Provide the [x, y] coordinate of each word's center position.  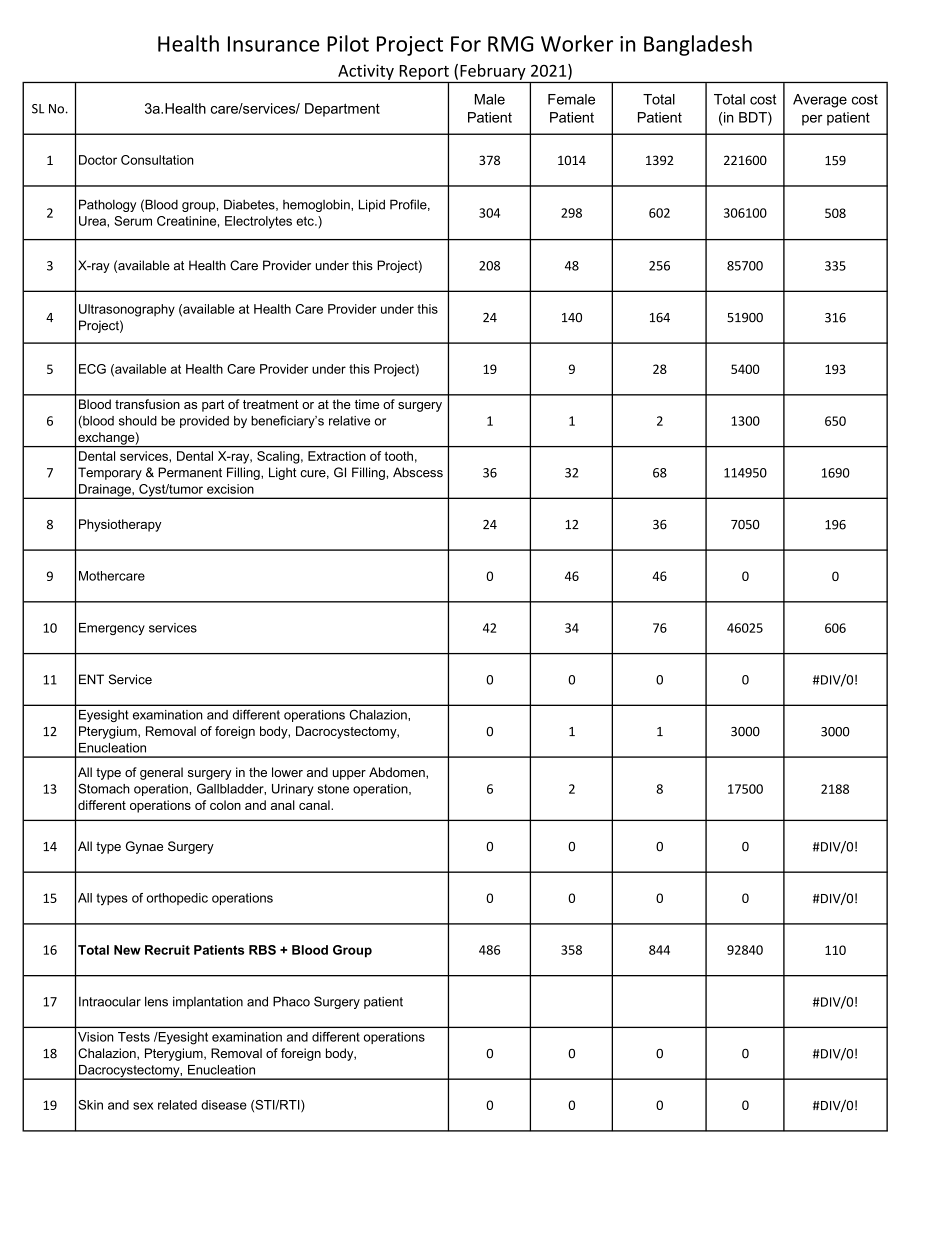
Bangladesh [698, 45]
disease [224, 1105]
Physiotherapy [120, 525]
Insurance [274, 44]
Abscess [418, 472]
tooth [398, 456]
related [177, 1105]
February [493, 72]
